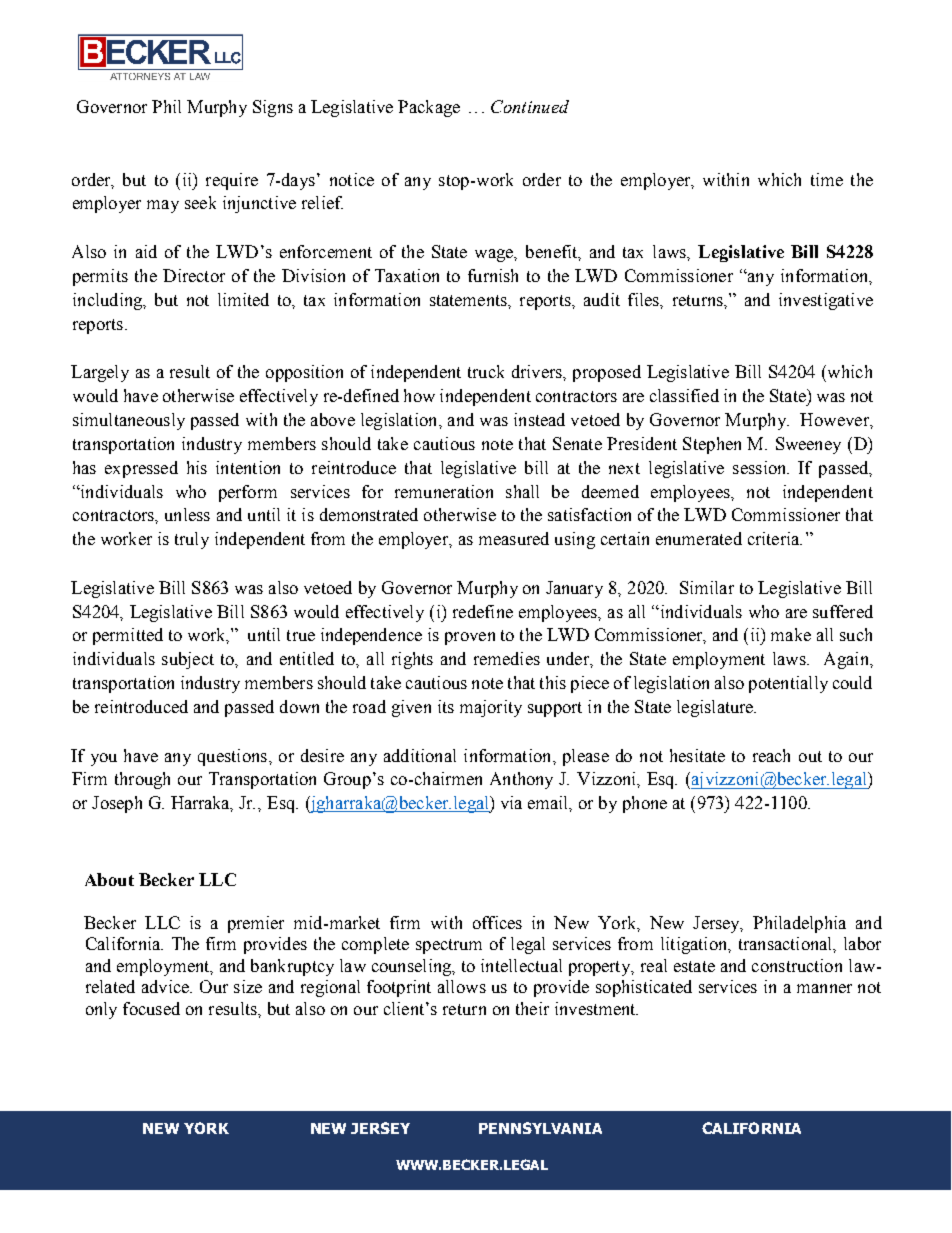 This screenshot has height=1233, width=952. What do you see at coordinates (791, 634) in the screenshot?
I see `make` at bounding box center [791, 634].
